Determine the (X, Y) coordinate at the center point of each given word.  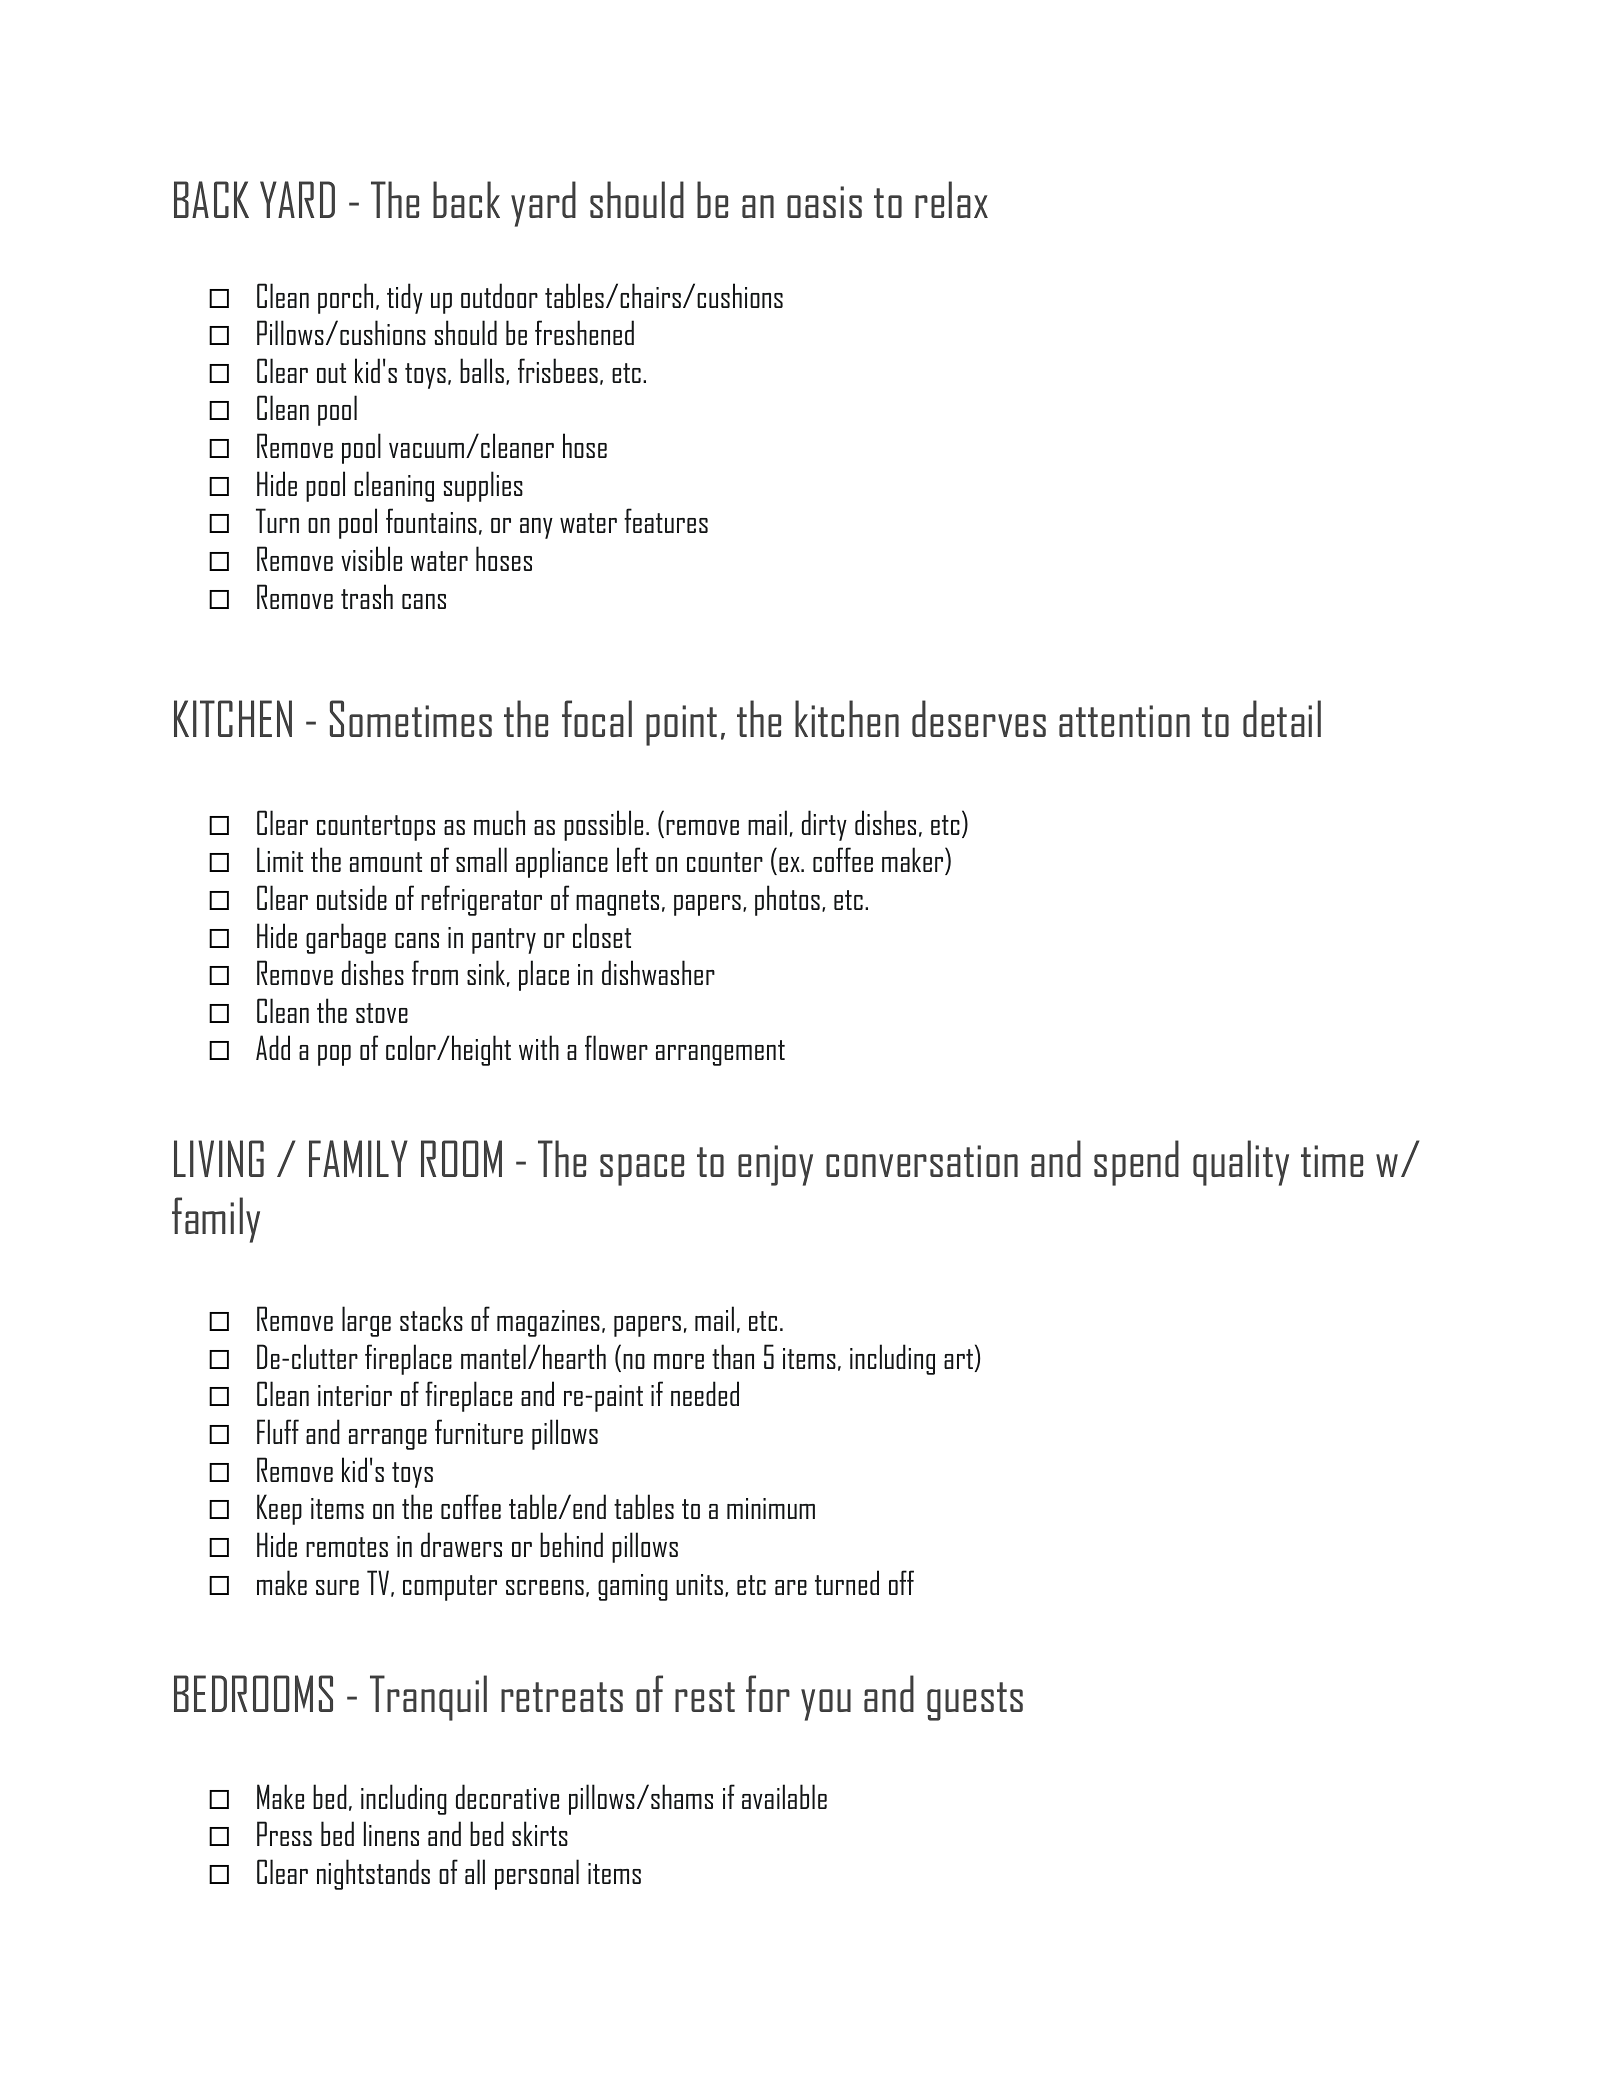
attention (1124, 721)
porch (345, 298)
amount (386, 862)
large (366, 1321)
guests (975, 1701)
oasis (824, 202)
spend (1136, 1163)
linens (391, 1833)
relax (951, 199)
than (733, 1356)
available (784, 1796)
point (681, 725)
